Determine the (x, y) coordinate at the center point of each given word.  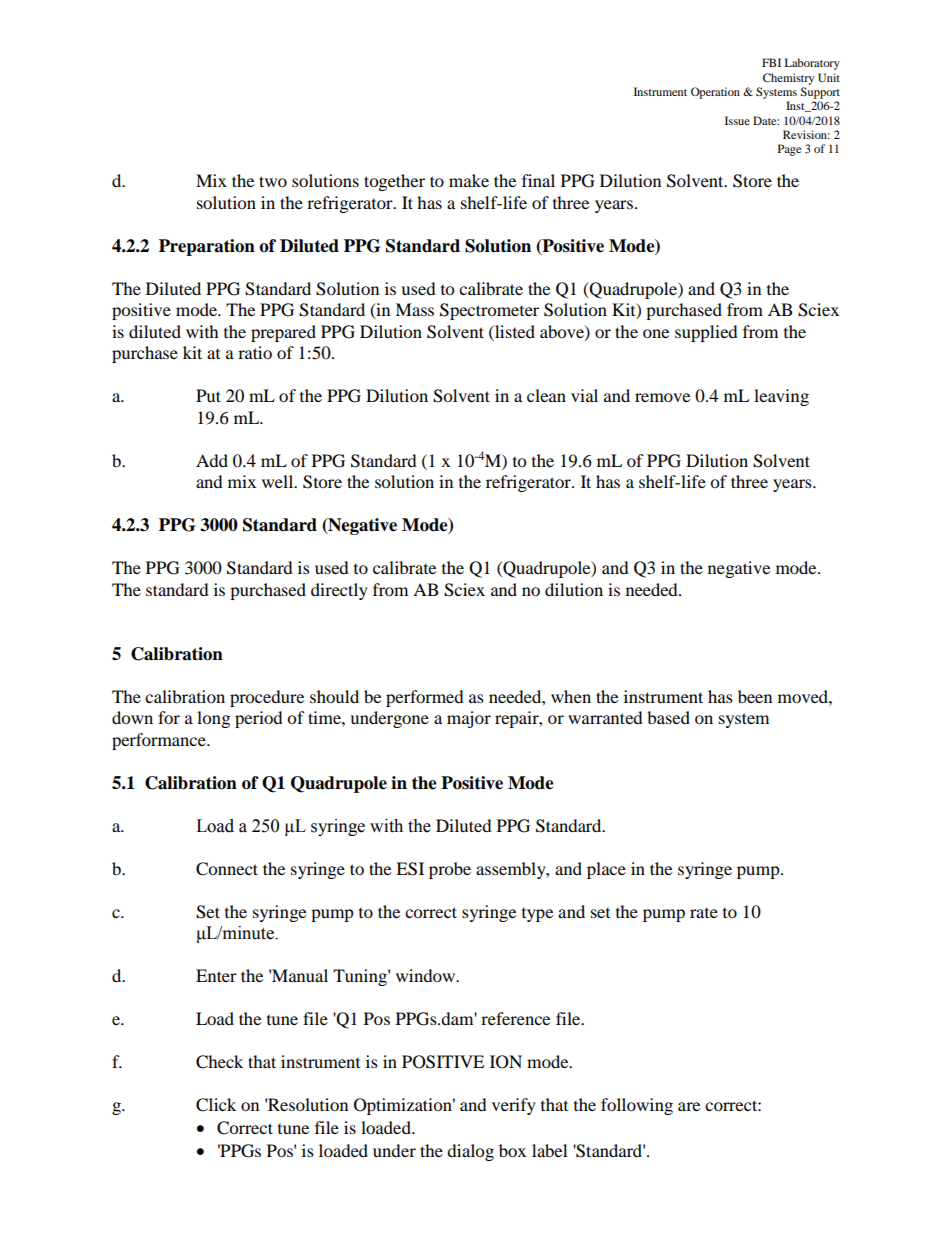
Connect (227, 869)
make (469, 180)
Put (208, 395)
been (755, 696)
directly (339, 591)
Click (216, 1105)
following (637, 1106)
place (606, 870)
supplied (706, 333)
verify (514, 1106)
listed (514, 331)
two (273, 181)
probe (450, 870)
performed (425, 698)
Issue (737, 120)
